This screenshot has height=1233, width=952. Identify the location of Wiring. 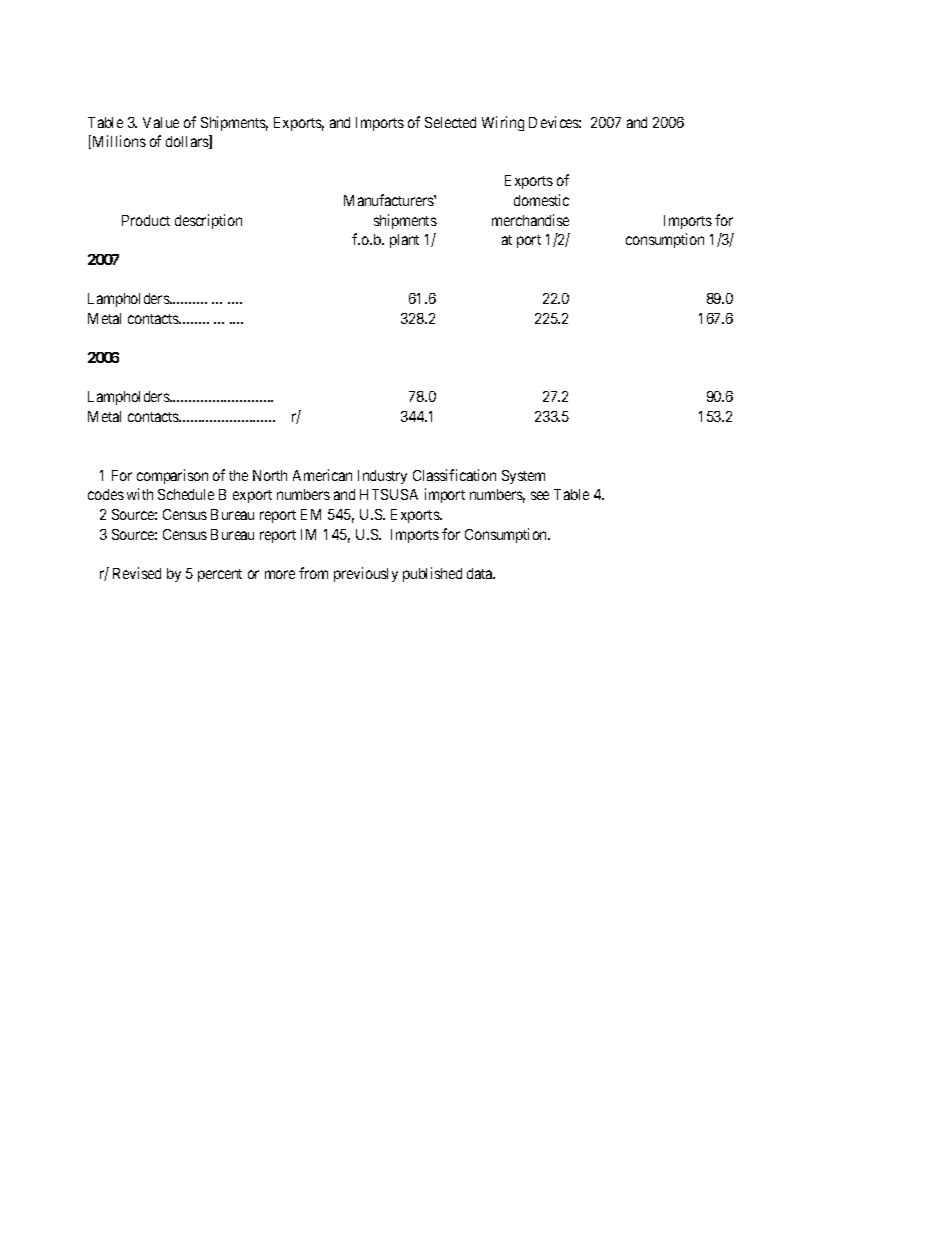
(503, 123).
